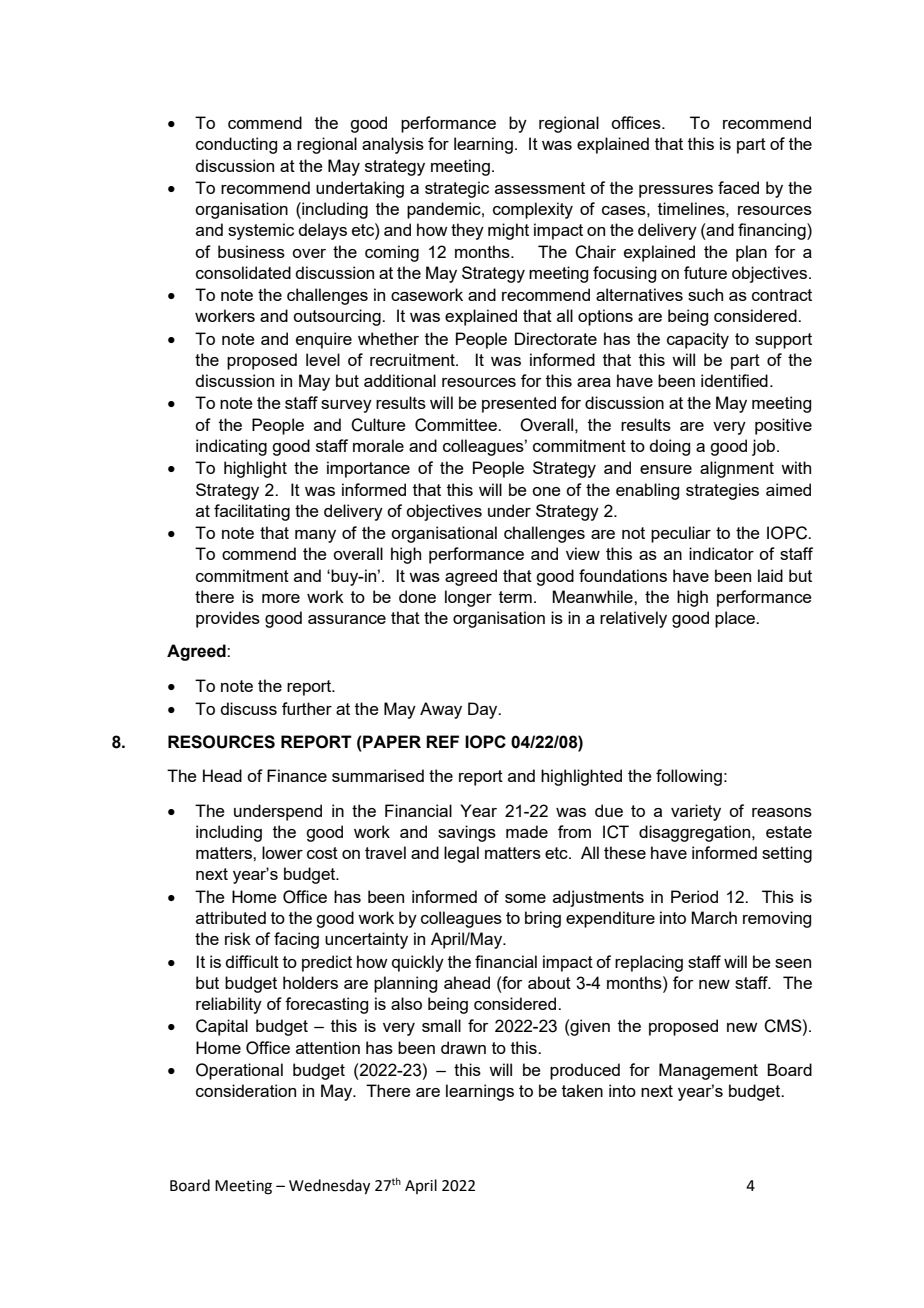 The height and width of the document is (1308, 924). What do you see at coordinates (736, 619) in the document?
I see `place` at bounding box center [736, 619].
